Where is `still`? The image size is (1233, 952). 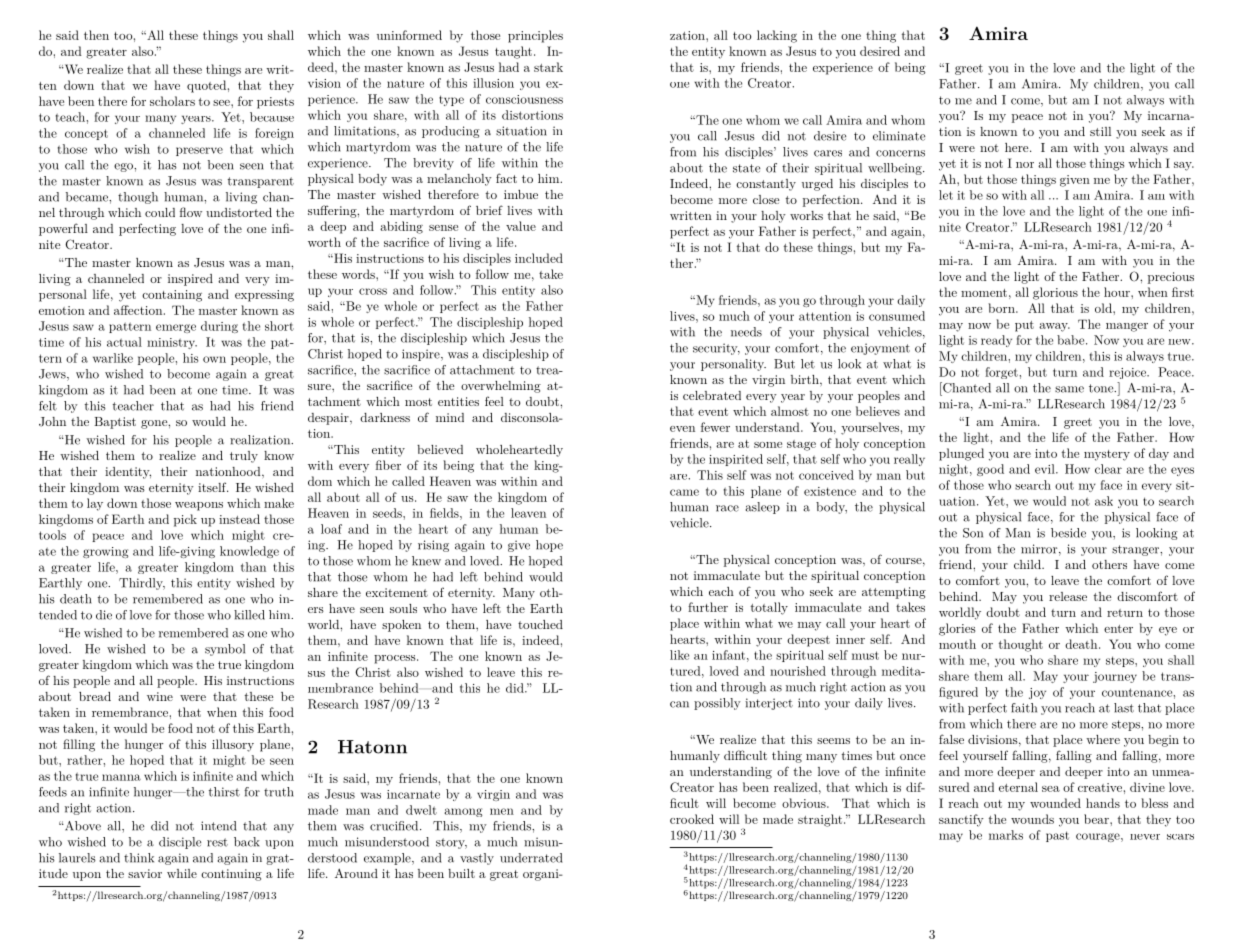
still is located at coordinates (1100, 131).
